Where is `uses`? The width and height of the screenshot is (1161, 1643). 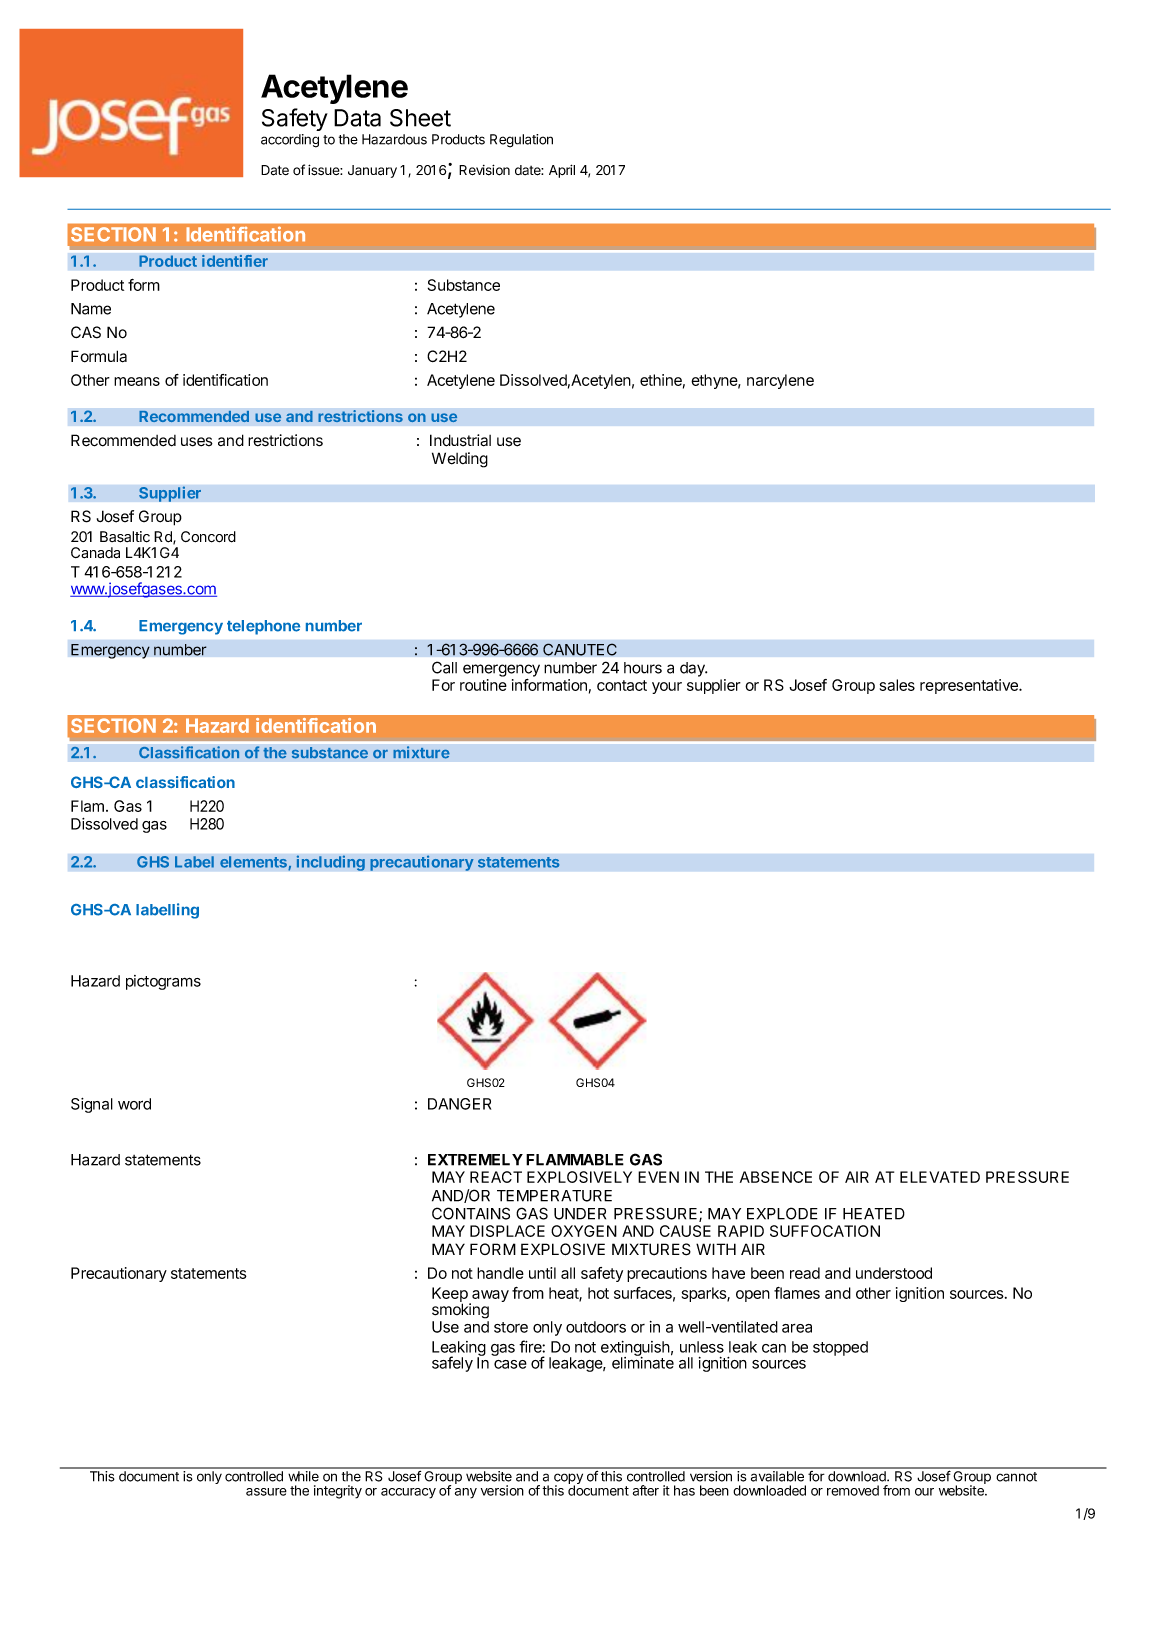 uses is located at coordinates (197, 442).
